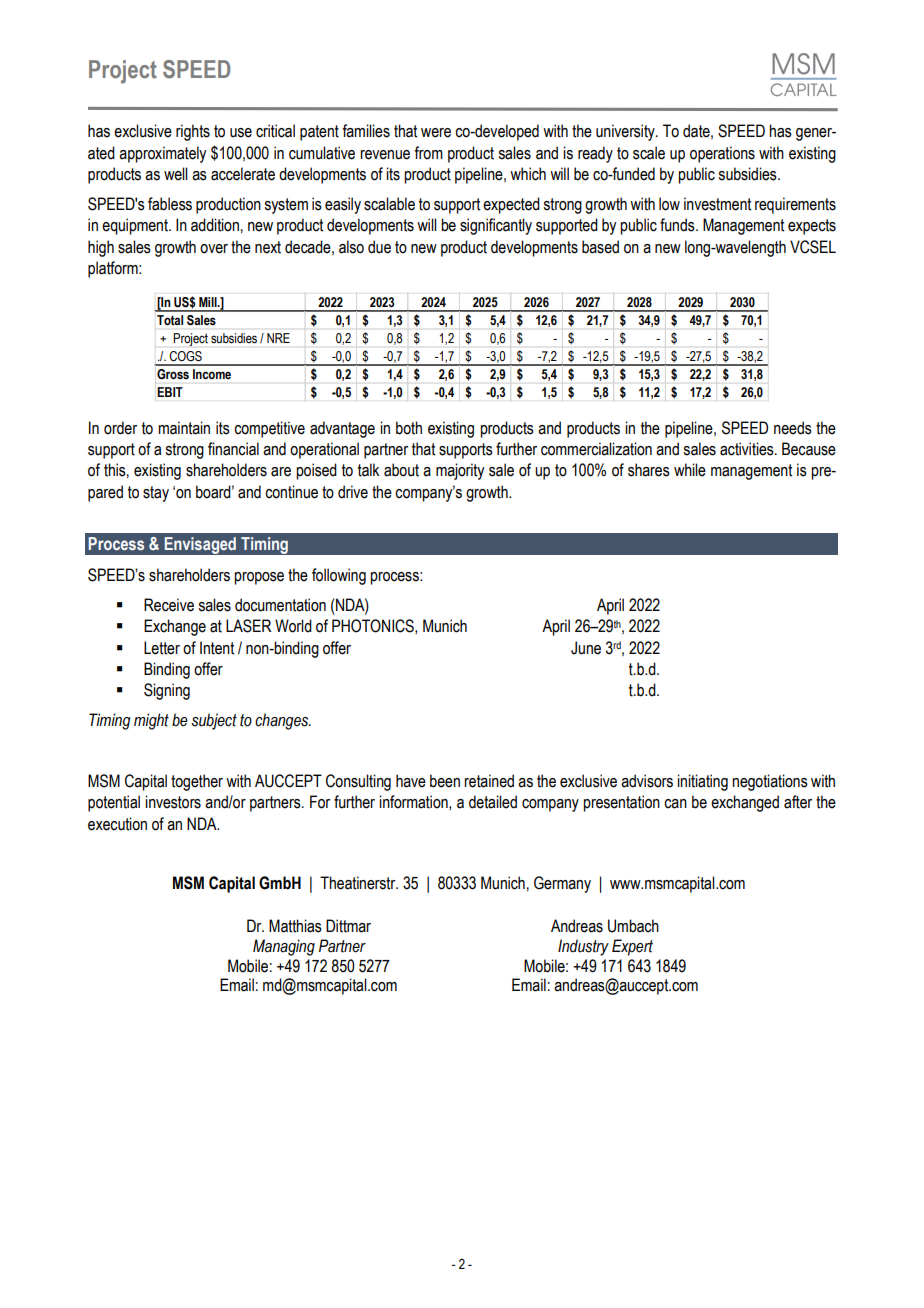 The width and height of the screenshot is (924, 1308). What do you see at coordinates (284, 947) in the screenshot?
I see `Managing` at bounding box center [284, 947].
